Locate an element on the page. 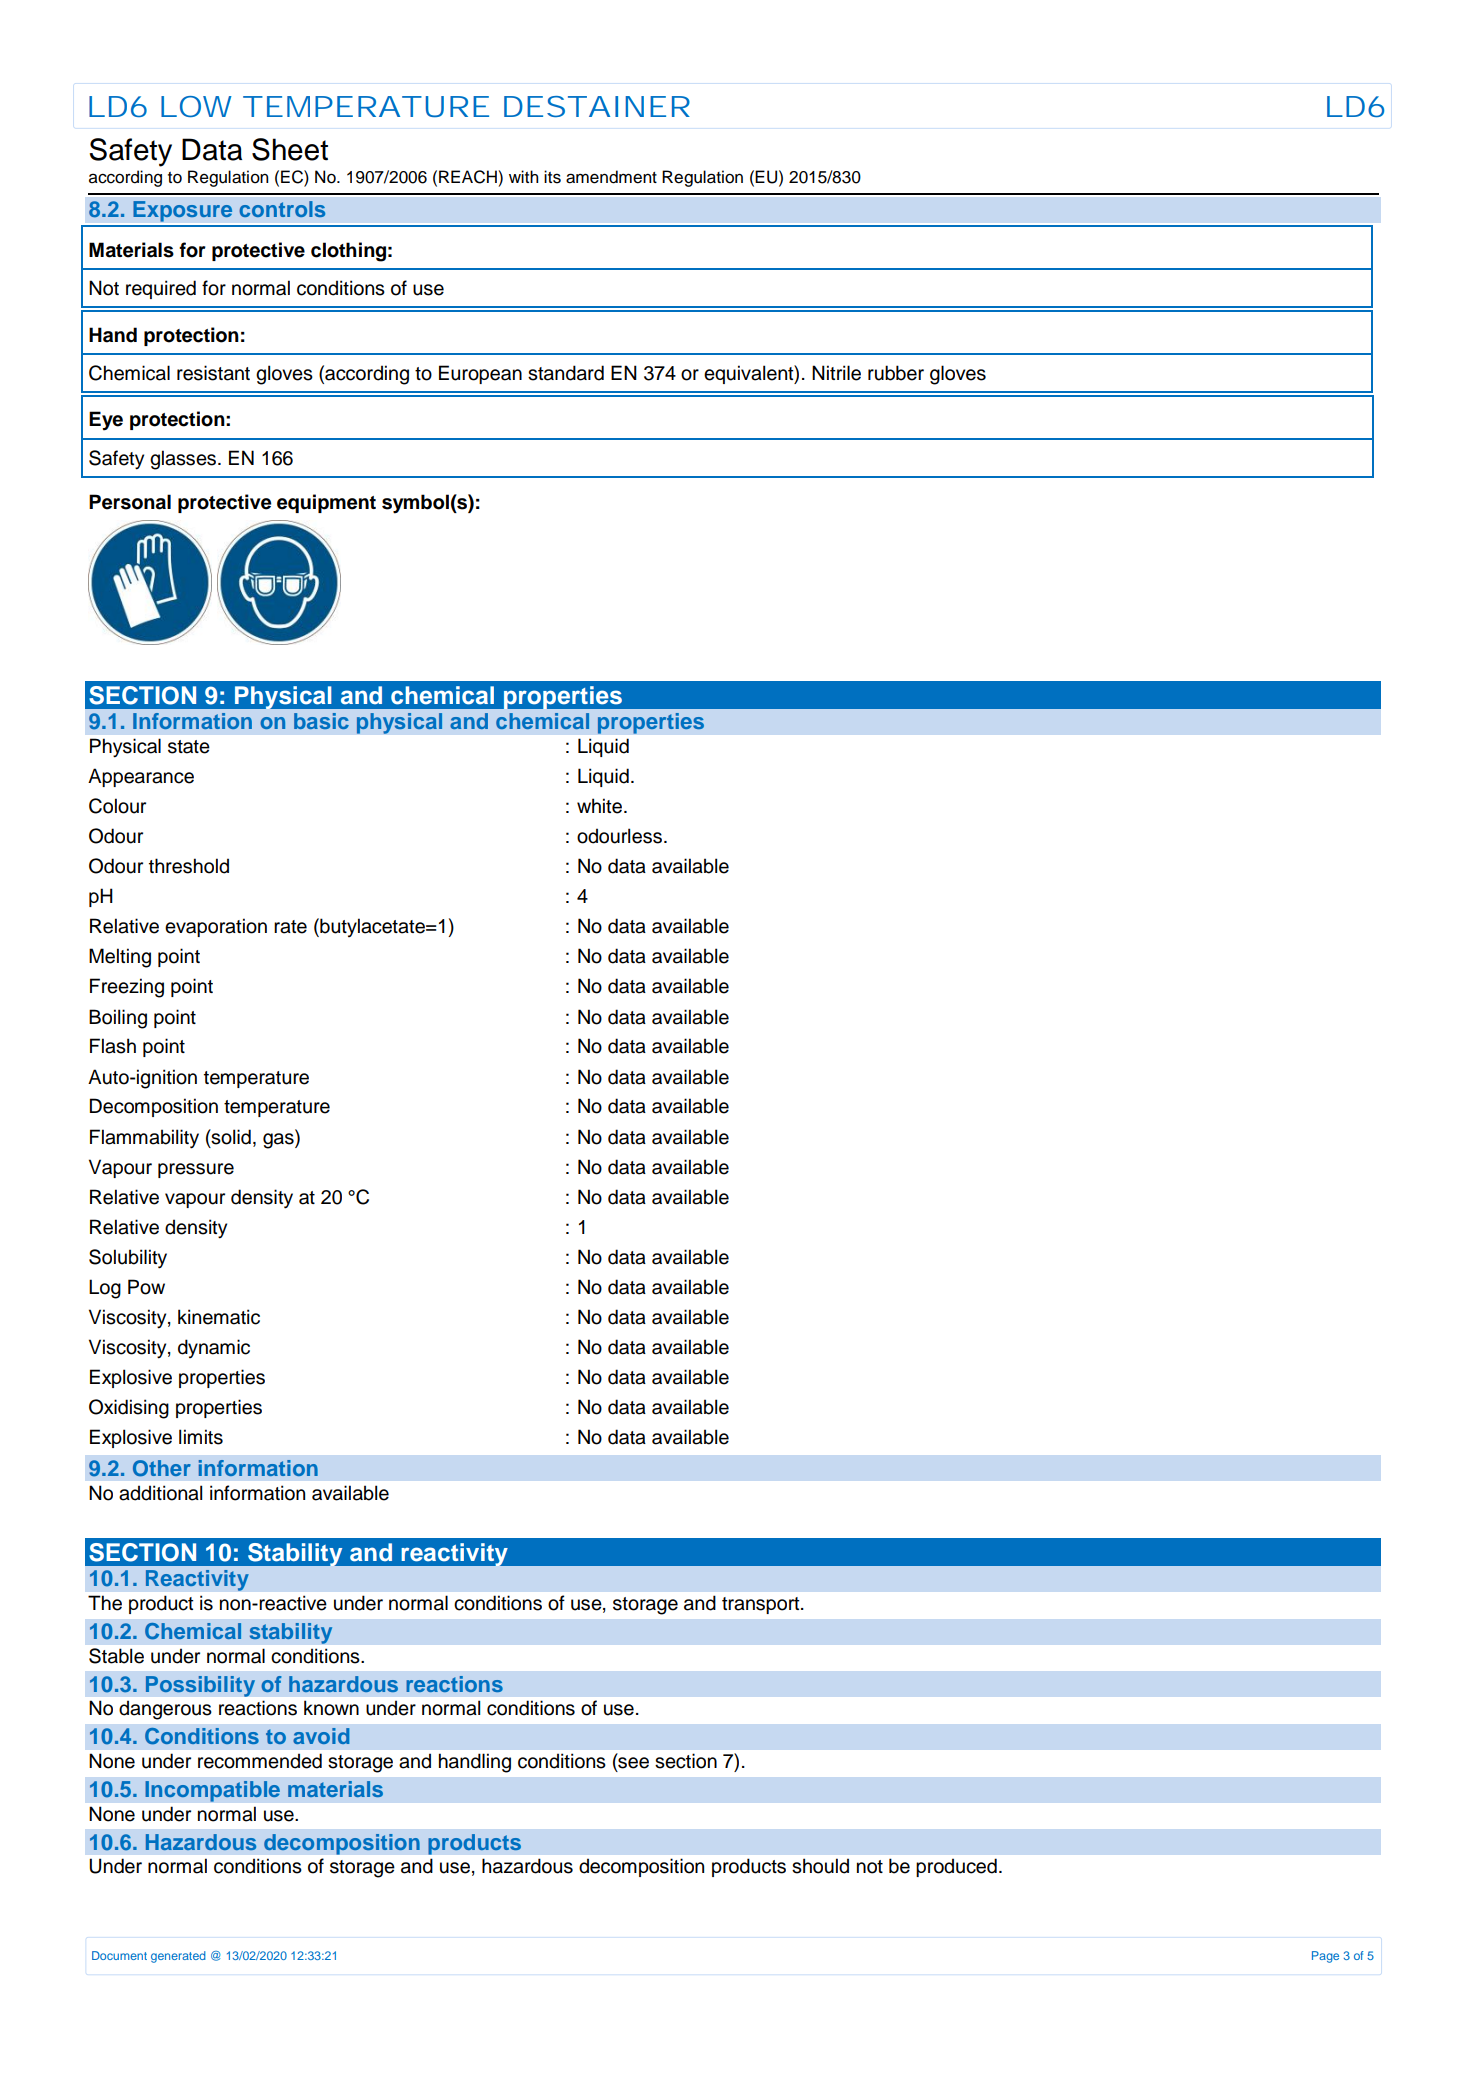 The height and width of the document is (2073, 1465). Document is located at coordinates (119, 1955).
